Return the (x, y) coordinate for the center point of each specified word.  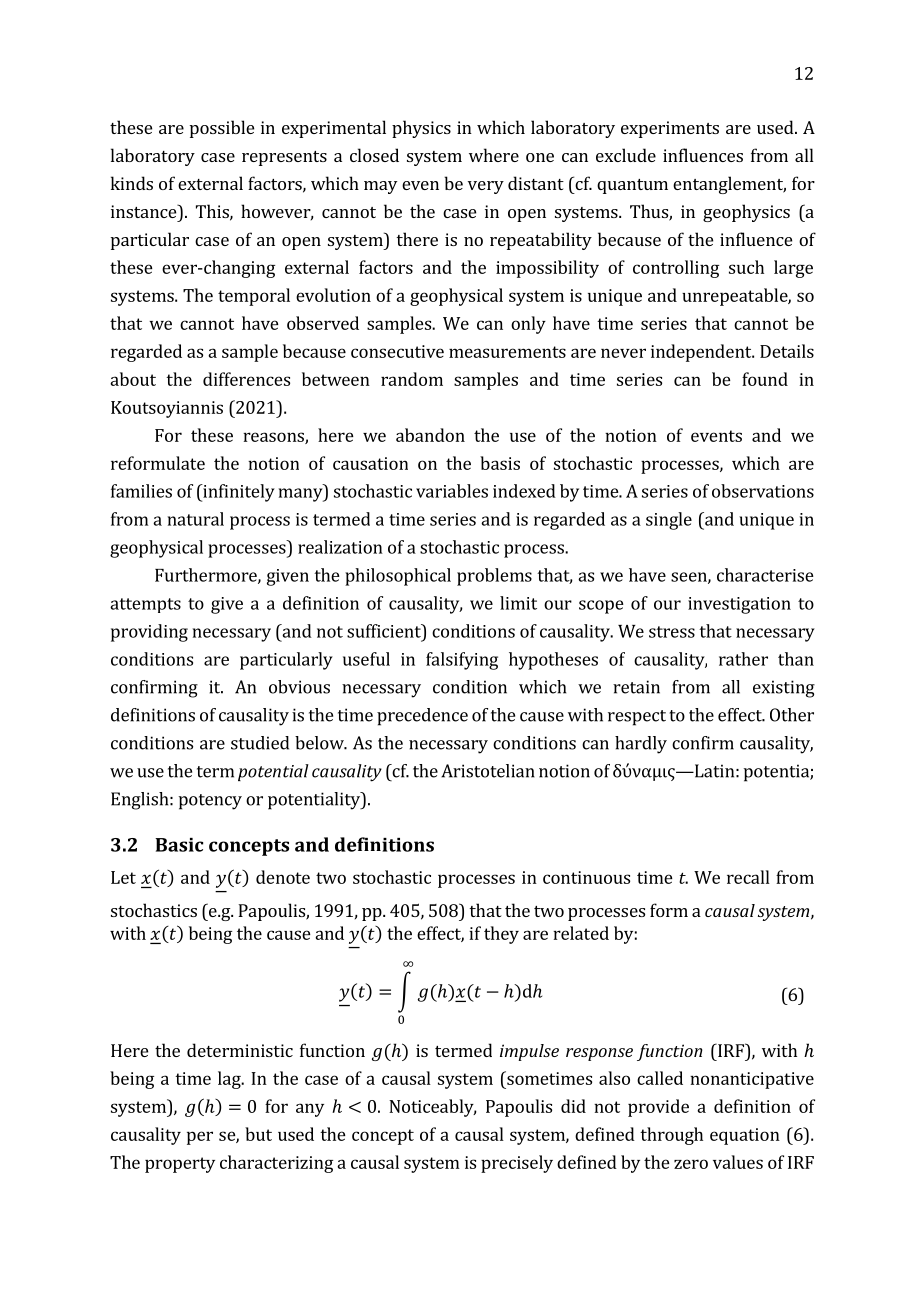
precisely (517, 1164)
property (180, 1165)
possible (222, 129)
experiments (670, 129)
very (486, 187)
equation (745, 1136)
